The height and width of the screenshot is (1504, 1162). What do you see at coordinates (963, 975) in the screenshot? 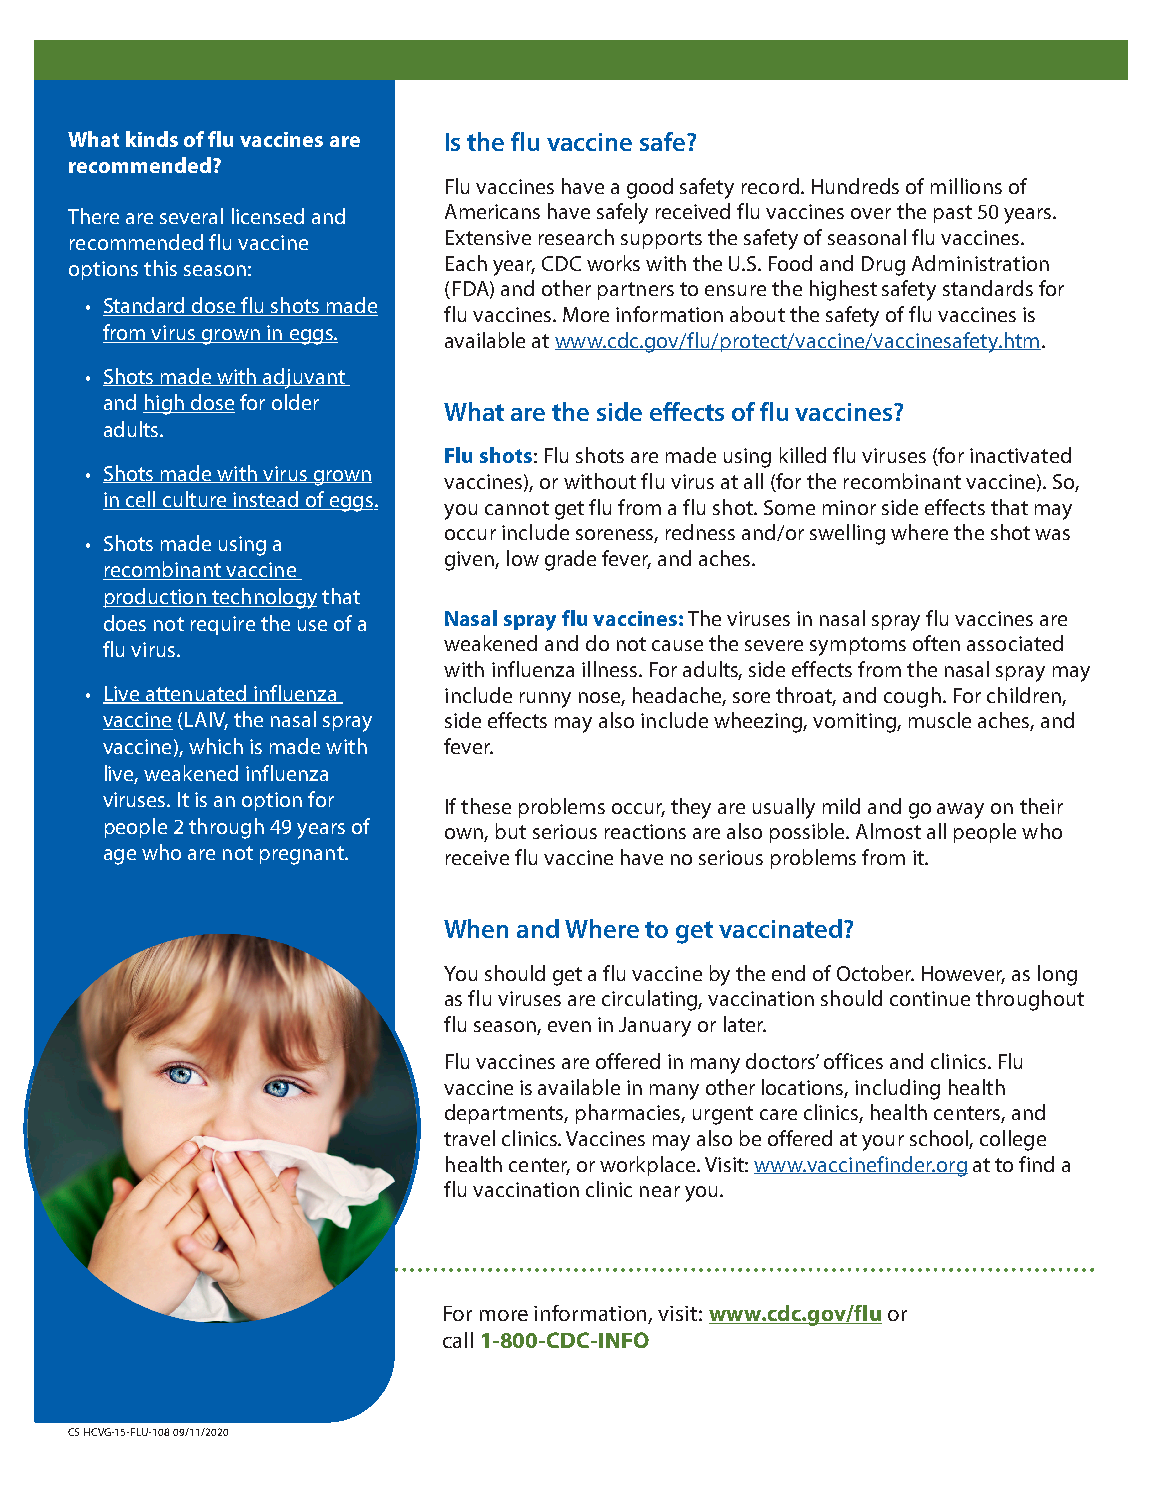
I see `However` at bounding box center [963, 975].
